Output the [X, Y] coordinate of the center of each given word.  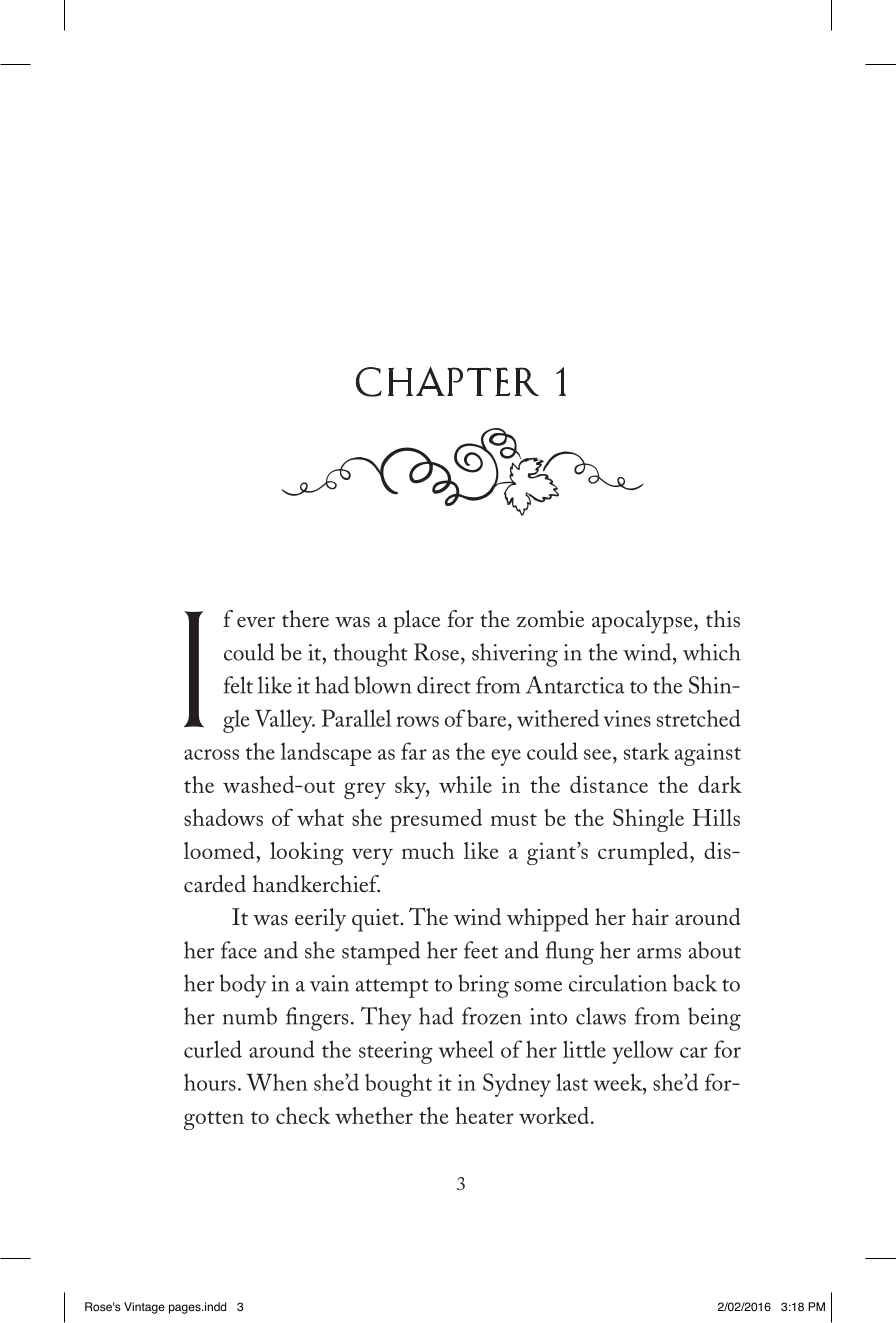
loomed [220, 850]
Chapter [447, 381]
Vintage [144, 1308]
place [417, 622]
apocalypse [643, 622]
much [428, 850]
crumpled [644, 853]
